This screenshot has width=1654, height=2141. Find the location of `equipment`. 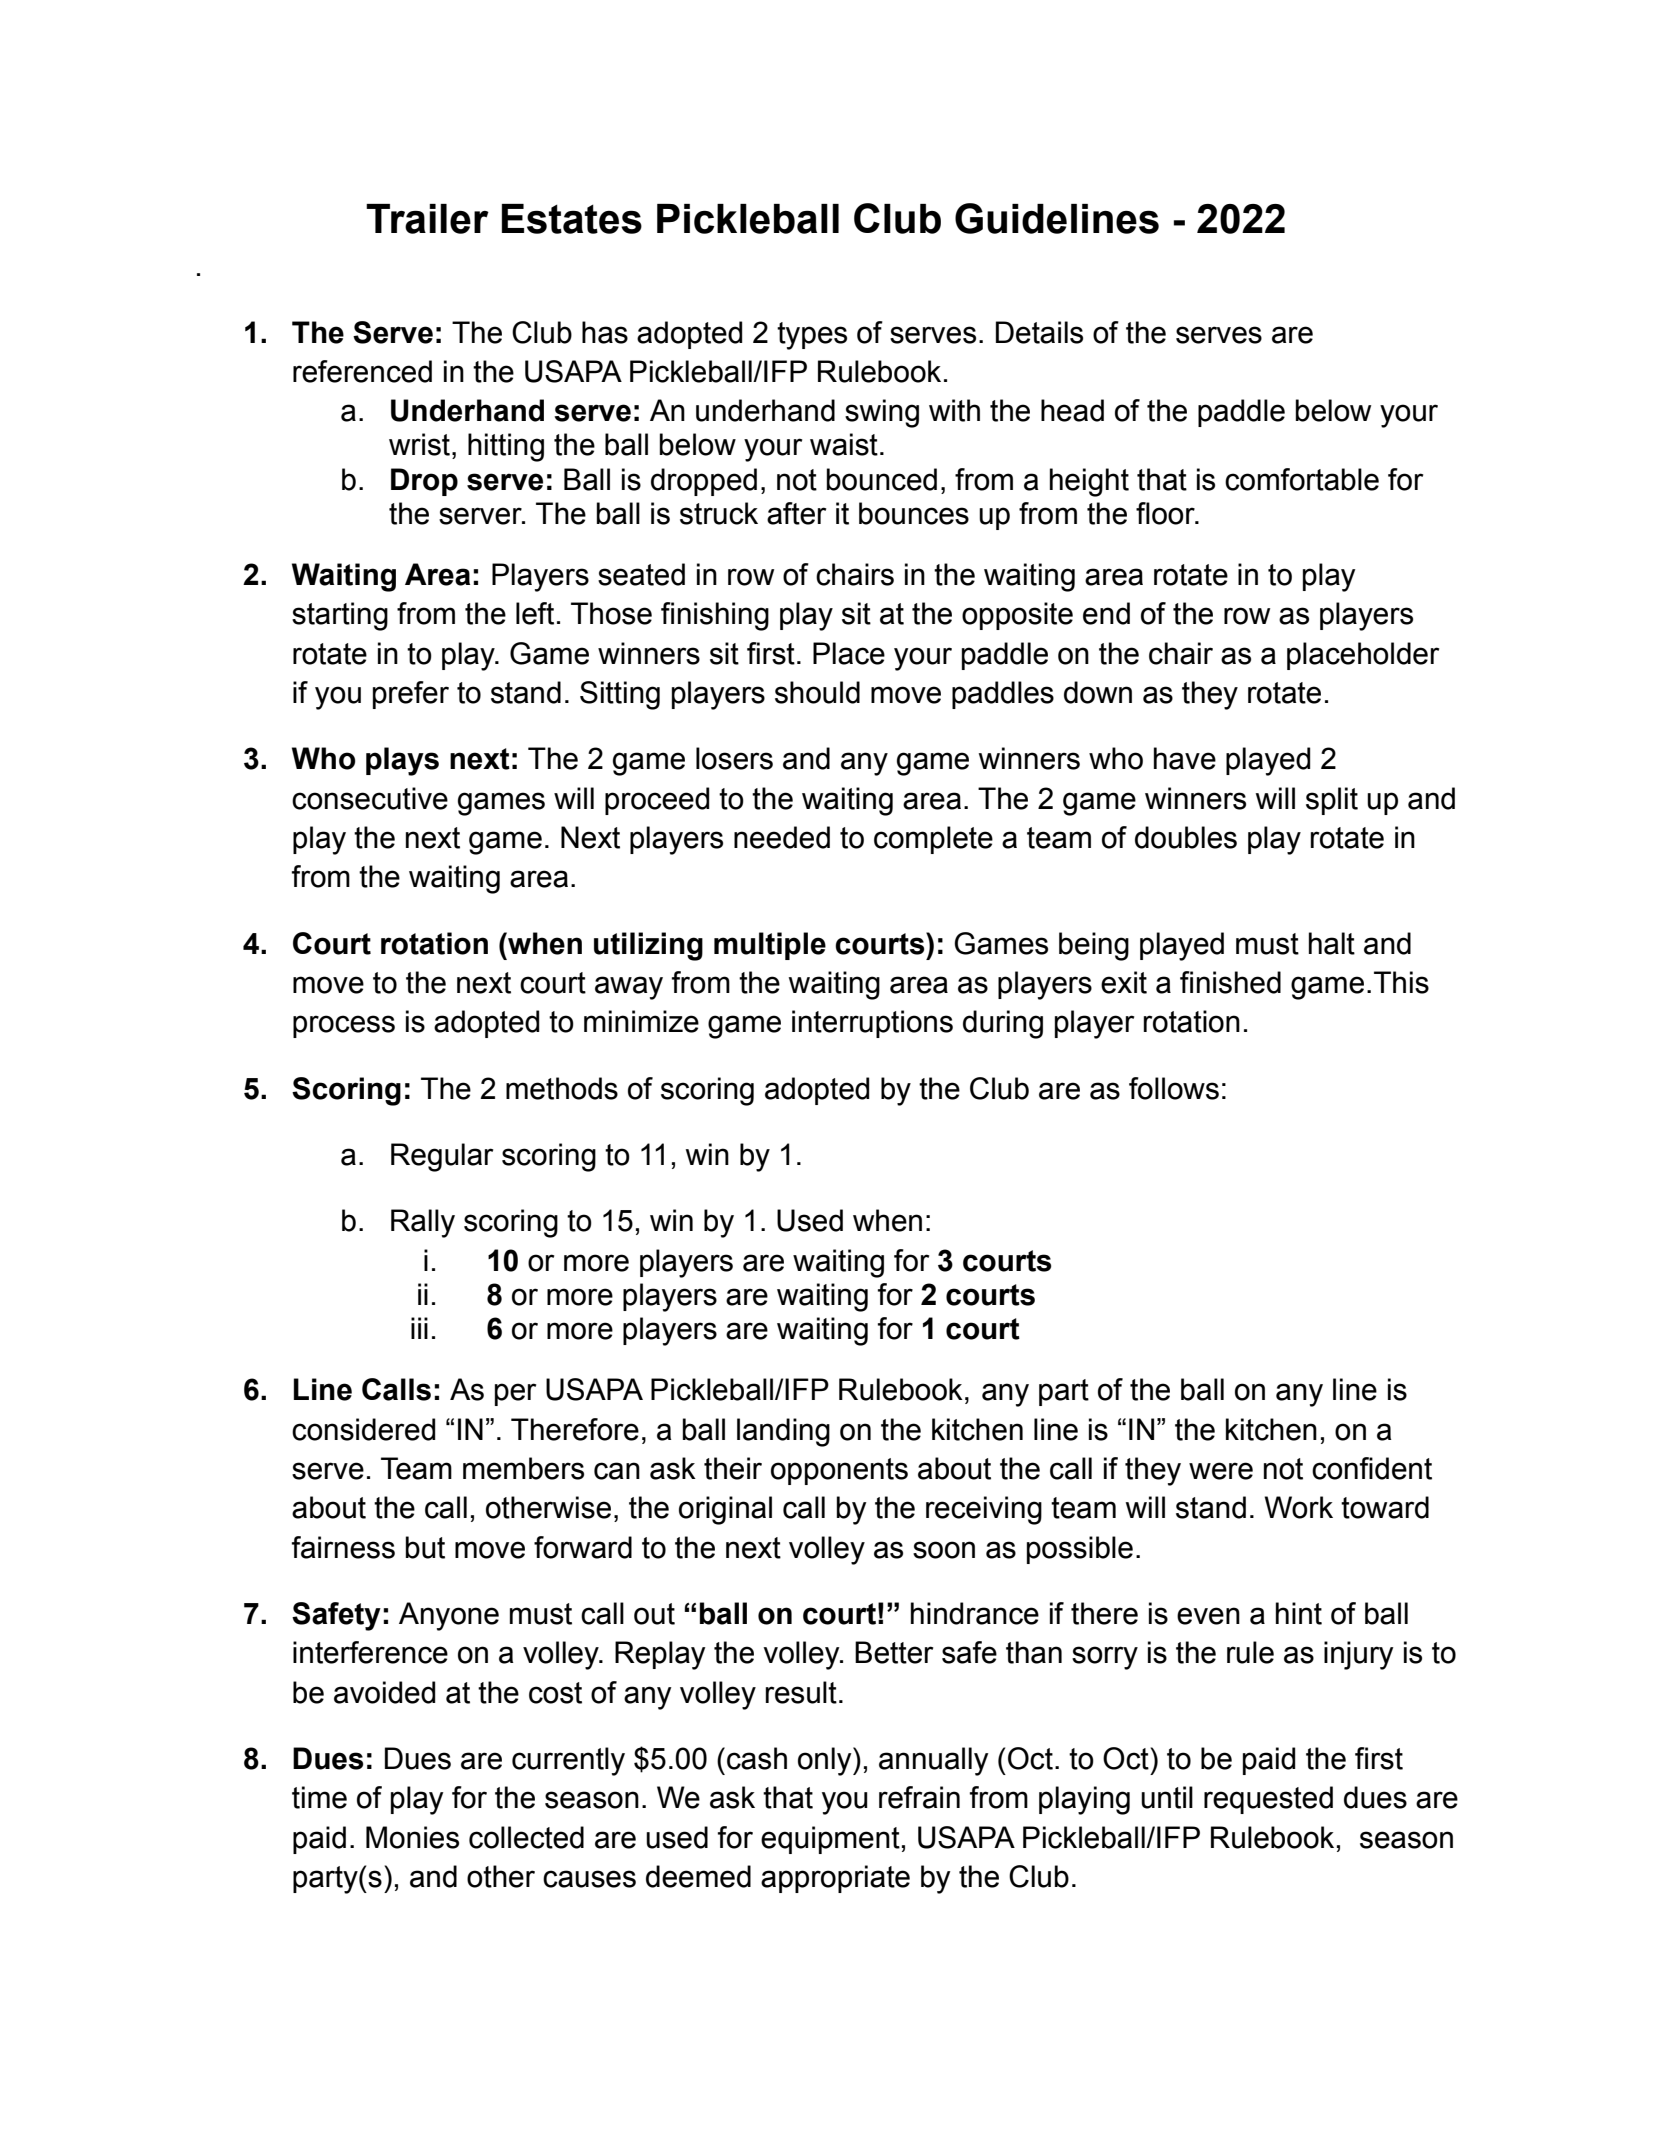

equipment is located at coordinates (830, 1840).
